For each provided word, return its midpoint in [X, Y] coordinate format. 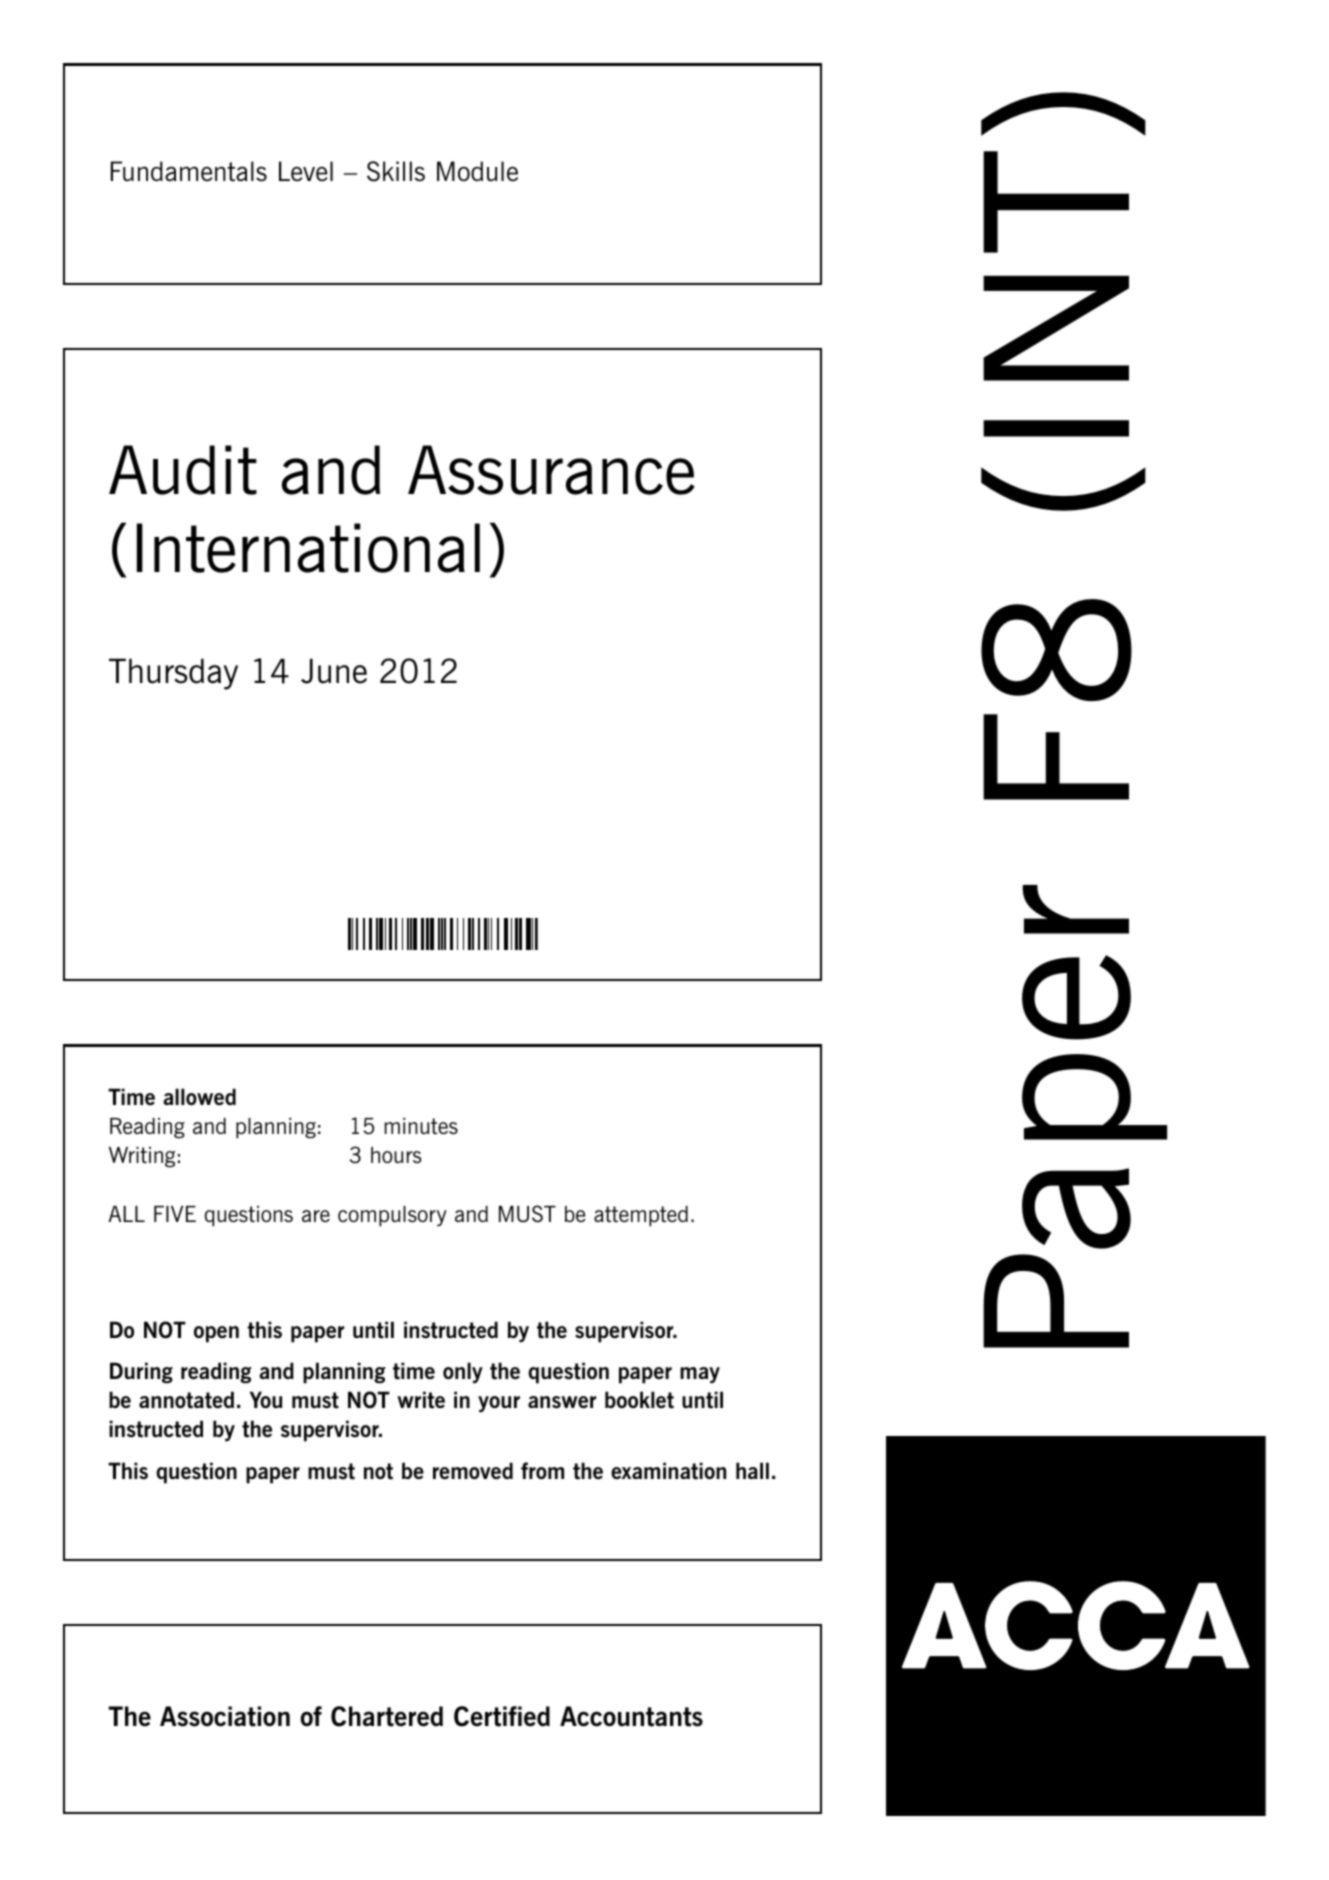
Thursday [173, 674]
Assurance [551, 470]
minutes [421, 1126]
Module [477, 171]
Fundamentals [189, 171]
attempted [641, 1216]
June [334, 671]
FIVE [175, 1214]
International [308, 548]
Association [225, 1716]
